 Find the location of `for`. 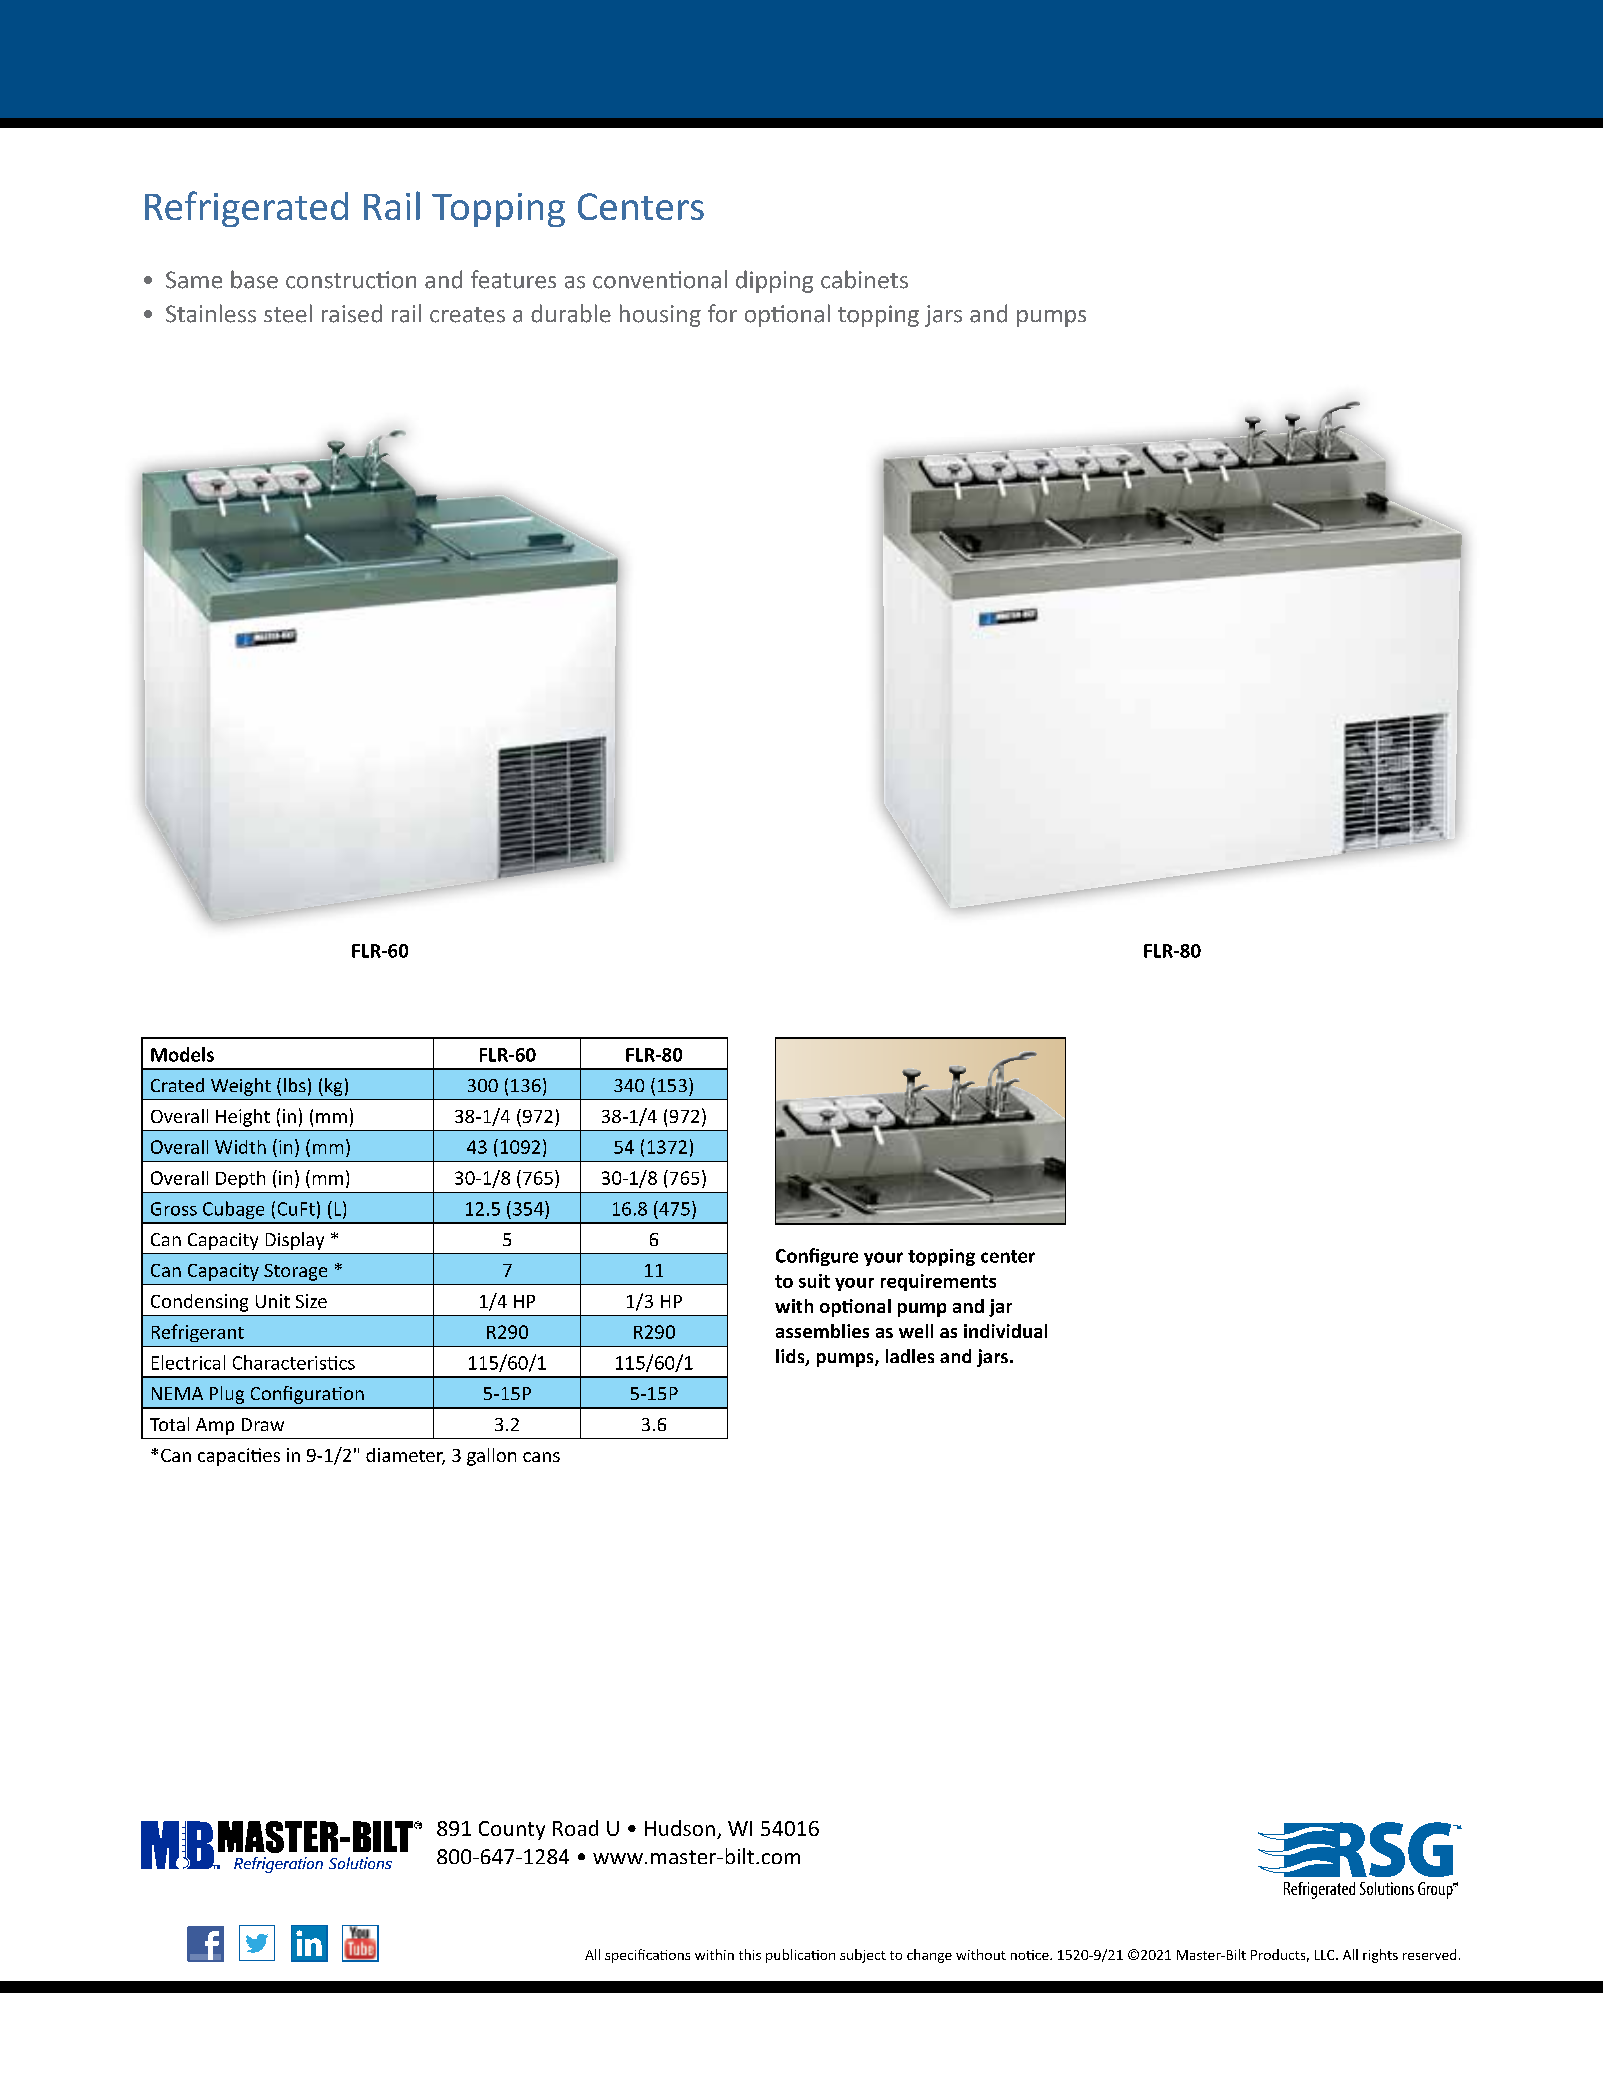

for is located at coordinates (722, 313).
